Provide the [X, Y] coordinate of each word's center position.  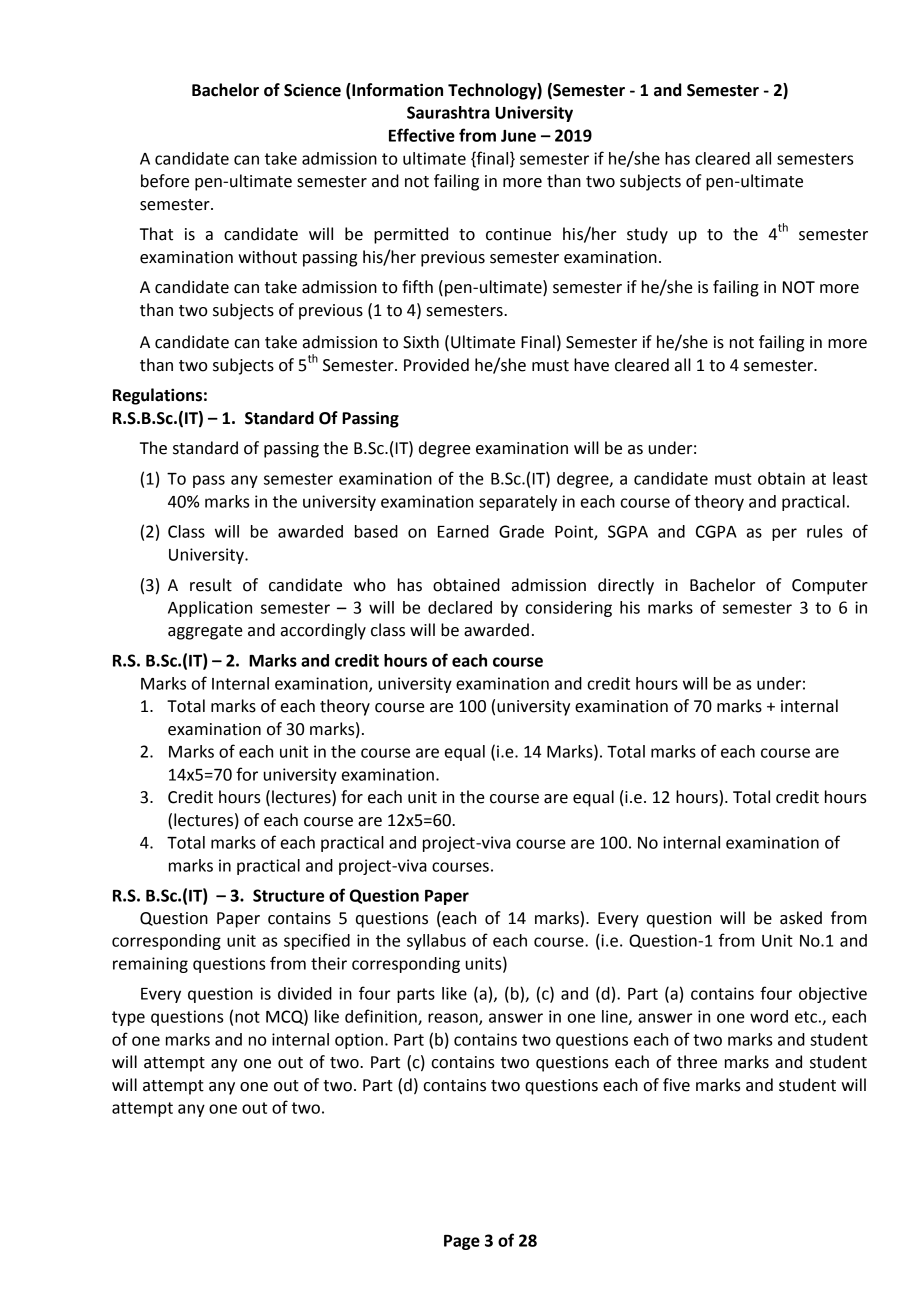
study [647, 235]
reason [454, 1019]
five [676, 1085]
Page [462, 1242]
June [518, 136]
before [165, 181]
